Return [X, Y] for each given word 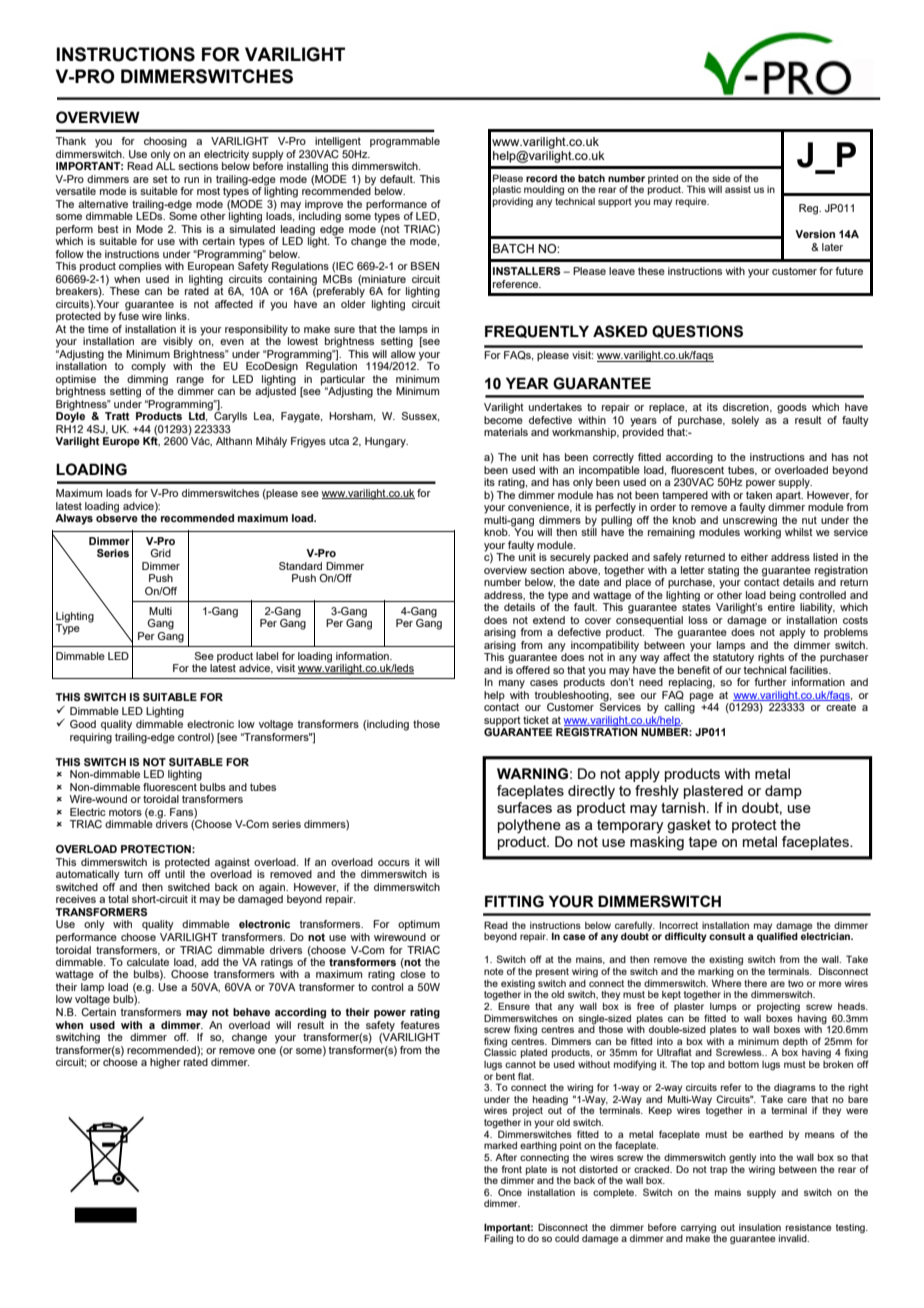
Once [510, 1192]
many [512, 684]
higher [165, 1063]
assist [738, 189]
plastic [507, 190]
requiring [91, 738]
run [191, 180]
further [770, 682]
